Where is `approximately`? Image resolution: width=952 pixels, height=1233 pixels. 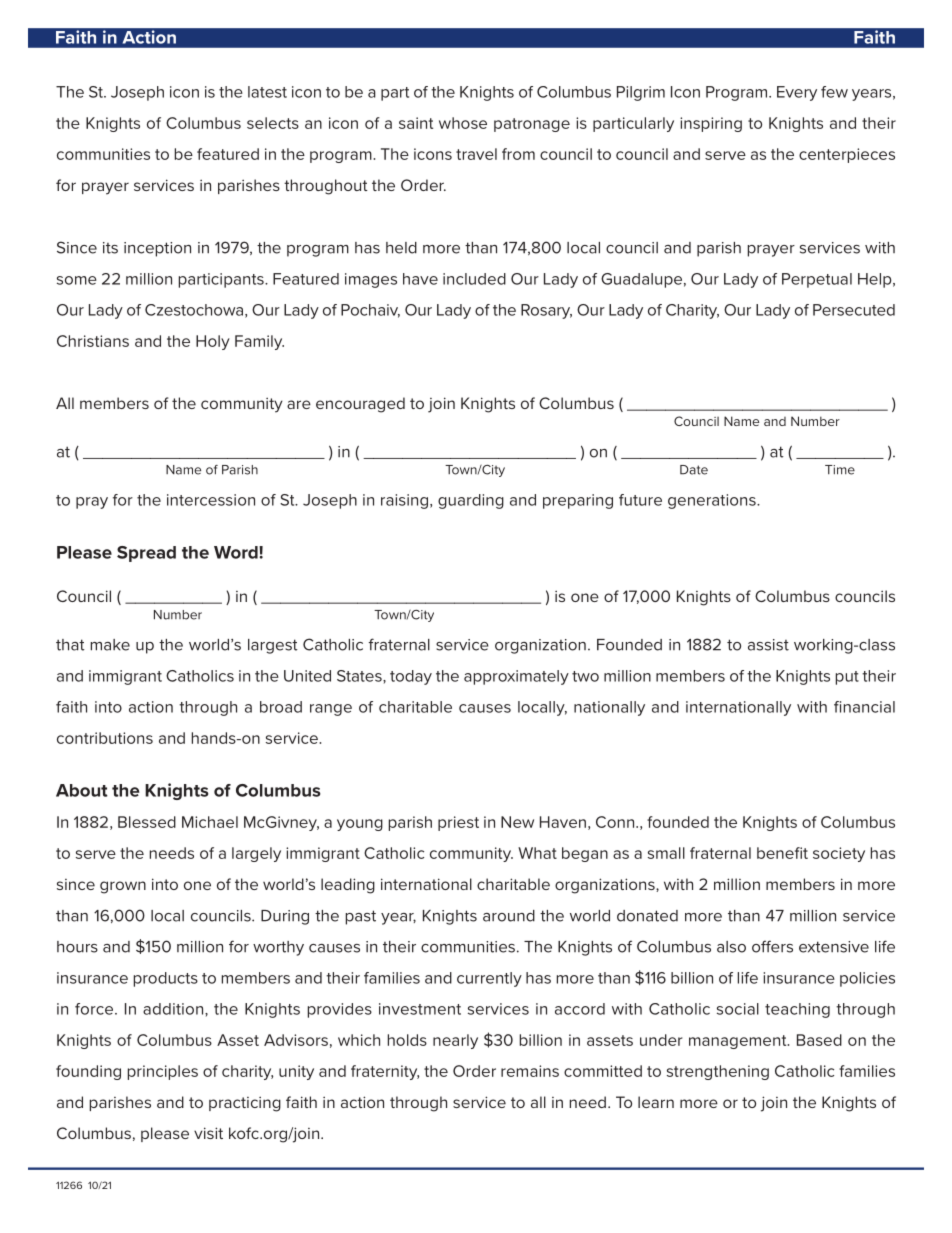
approximately is located at coordinates (516, 677).
